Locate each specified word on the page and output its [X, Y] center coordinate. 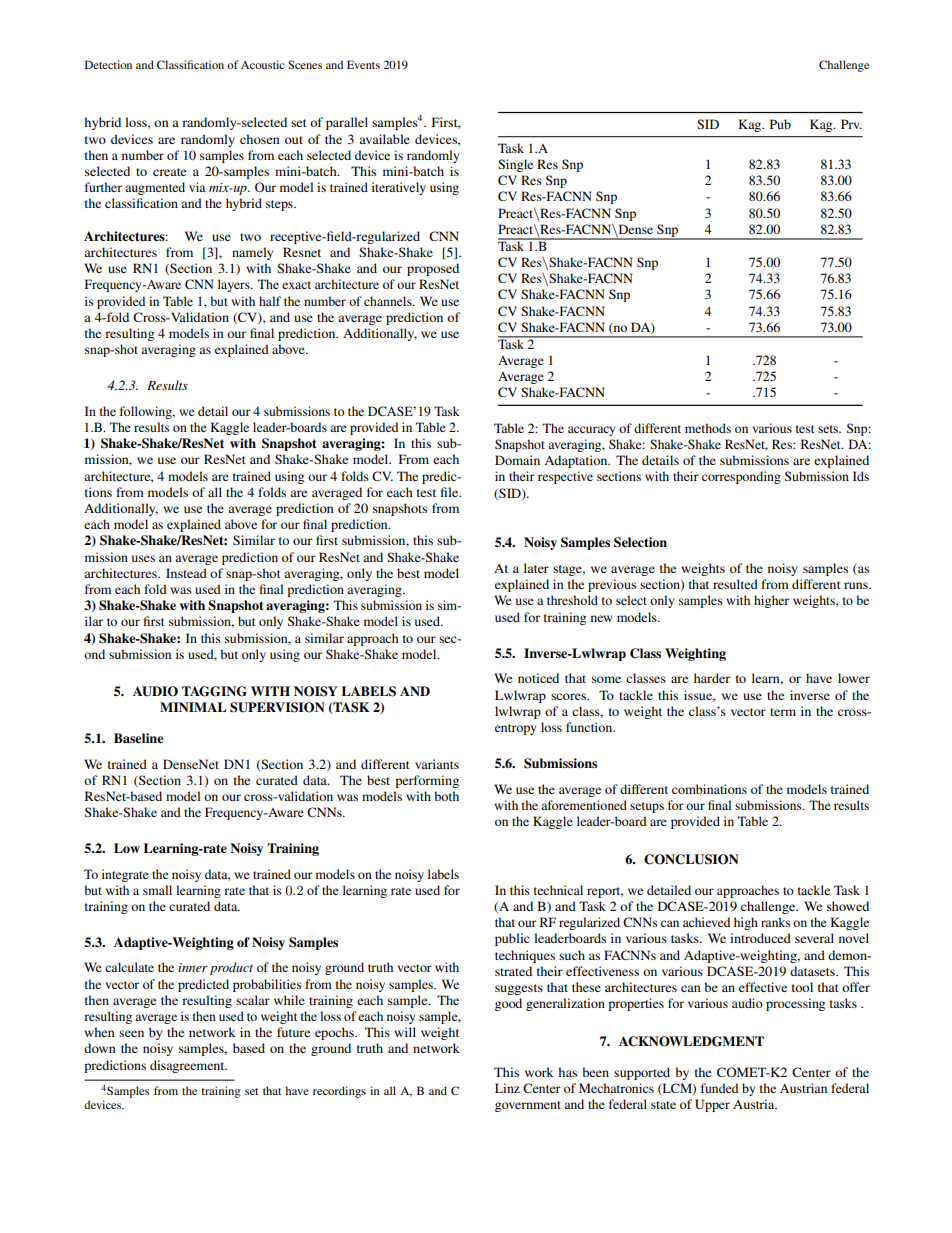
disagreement [188, 1066]
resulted [735, 584]
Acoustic [263, 64]
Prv [851, 124]
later [536, 568]
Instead [186, 573]
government [528, 1106]
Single [515, 165]
